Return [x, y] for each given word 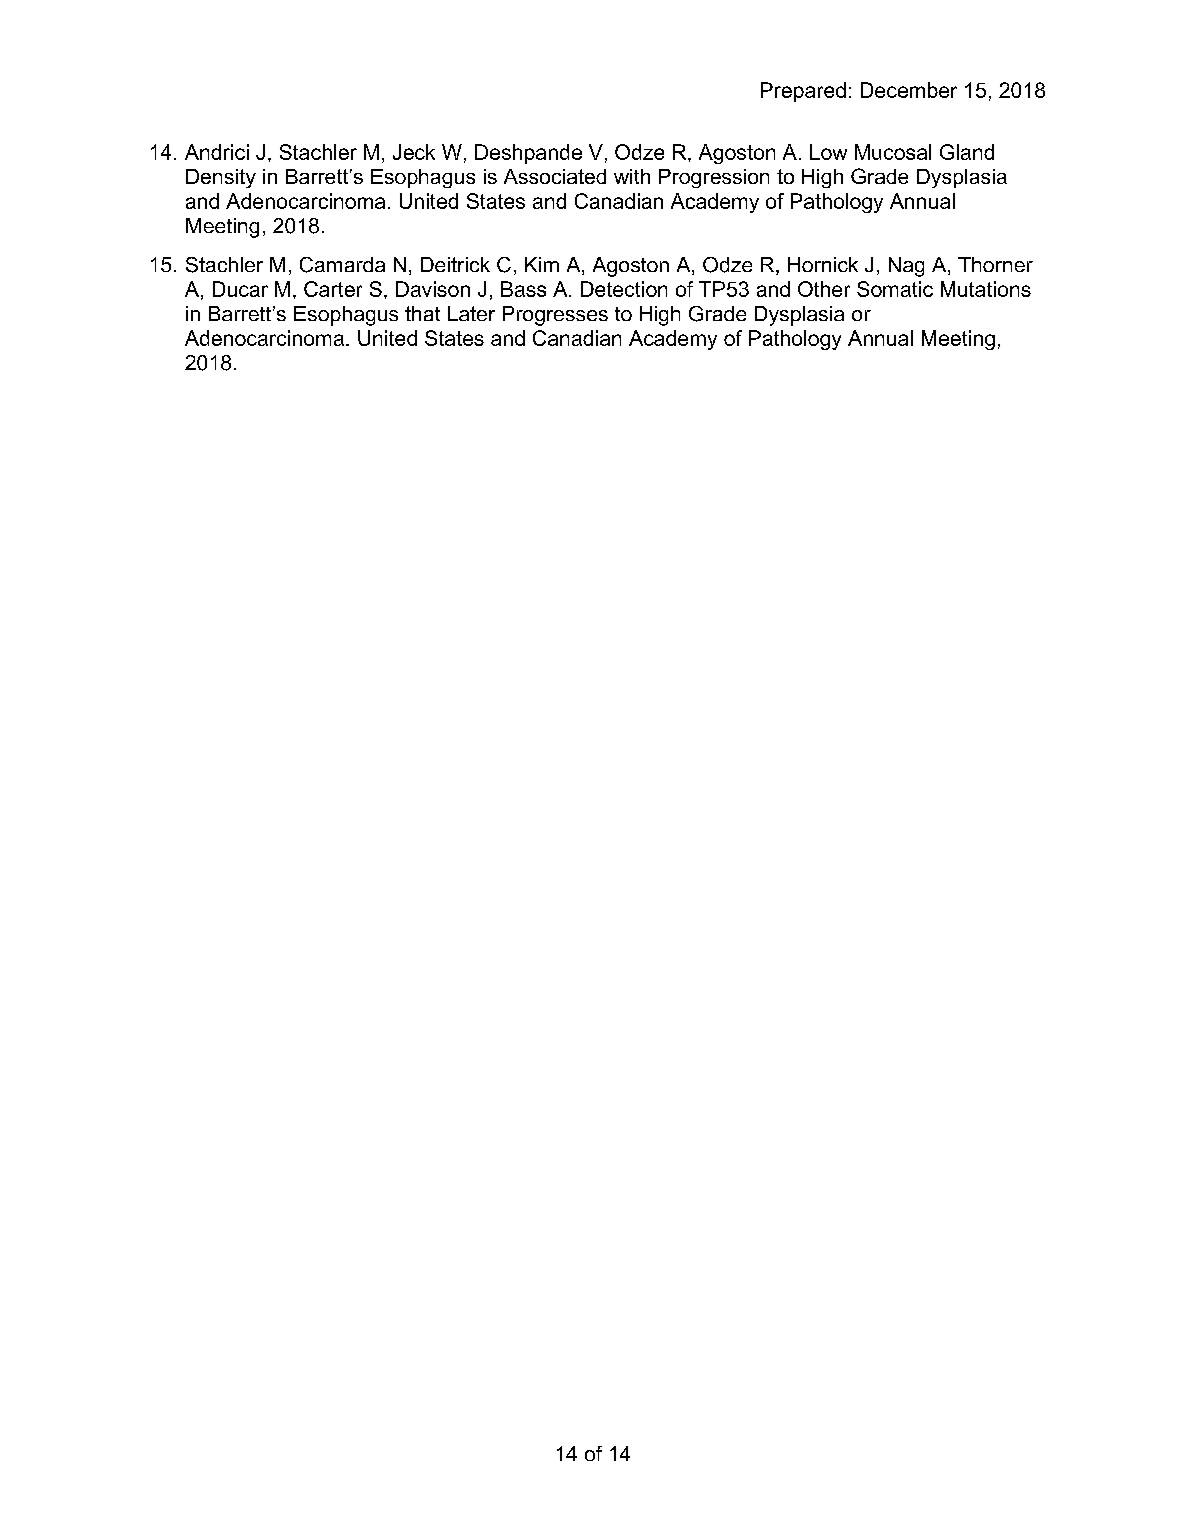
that [422, 313]
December [909, 90]
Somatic [895, 289]
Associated [555, 176]
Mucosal [893, 152]
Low [828, 152]
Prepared [803, 92]
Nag [906, 267]
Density [221, 178]
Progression [714, 178]
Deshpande [528, 154]
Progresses [555, 316]
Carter [333, 289]
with [632, 176]
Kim [542, 264]
